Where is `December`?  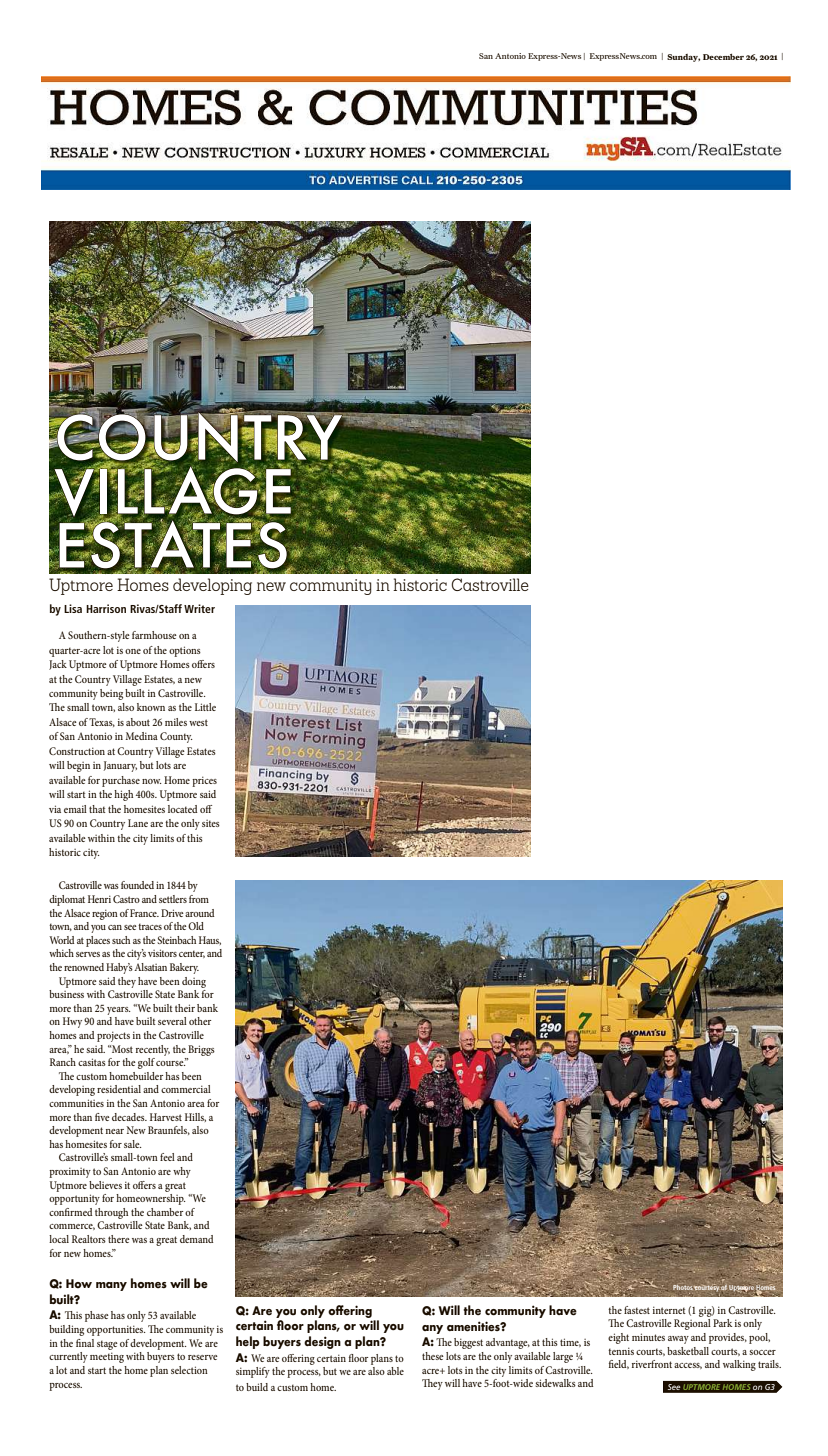 December is located at coordinates (723, 57).
